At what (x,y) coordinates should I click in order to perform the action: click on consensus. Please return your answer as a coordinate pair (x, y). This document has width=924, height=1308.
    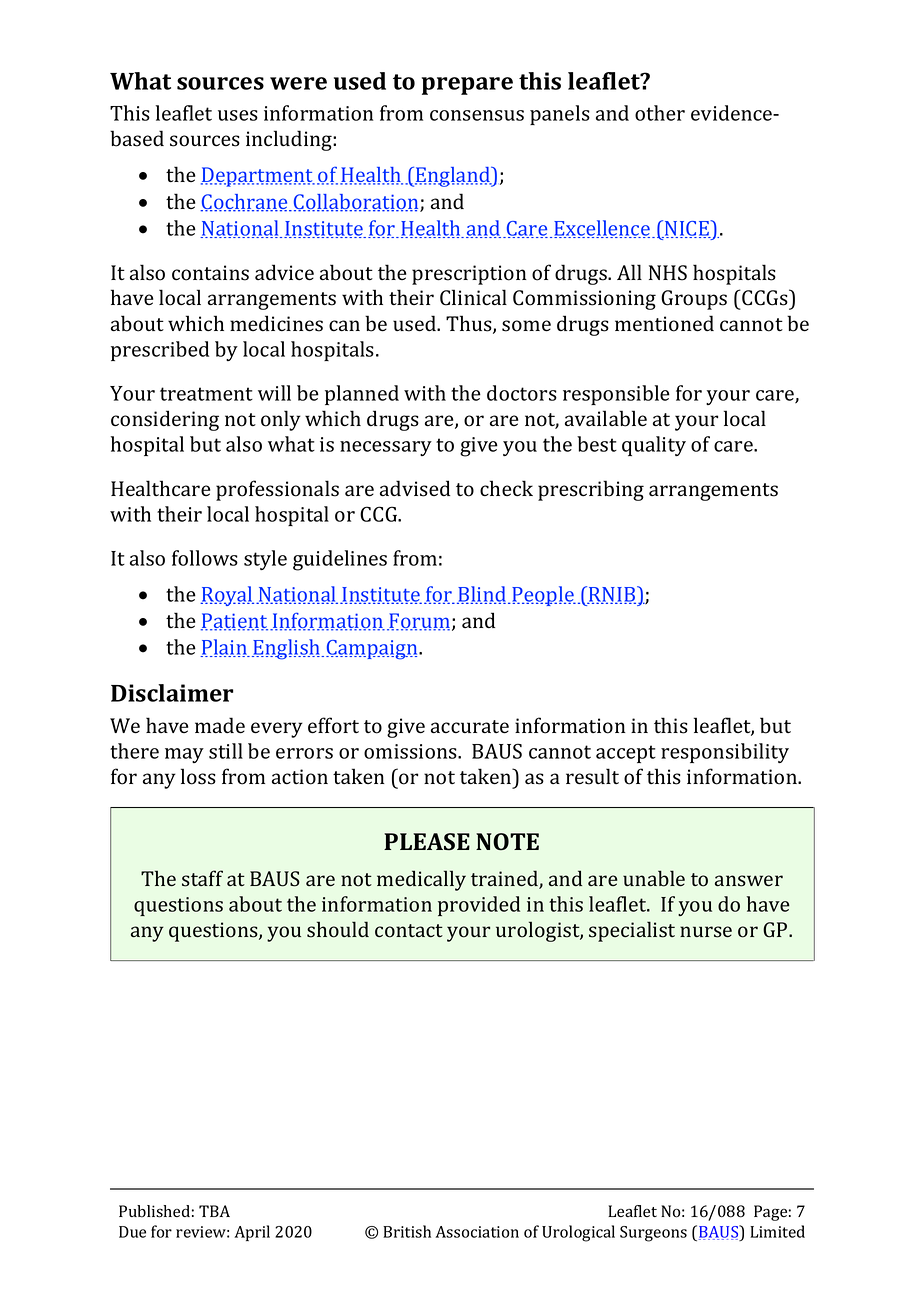
    Looking at the image, I should click on (477, 115).
